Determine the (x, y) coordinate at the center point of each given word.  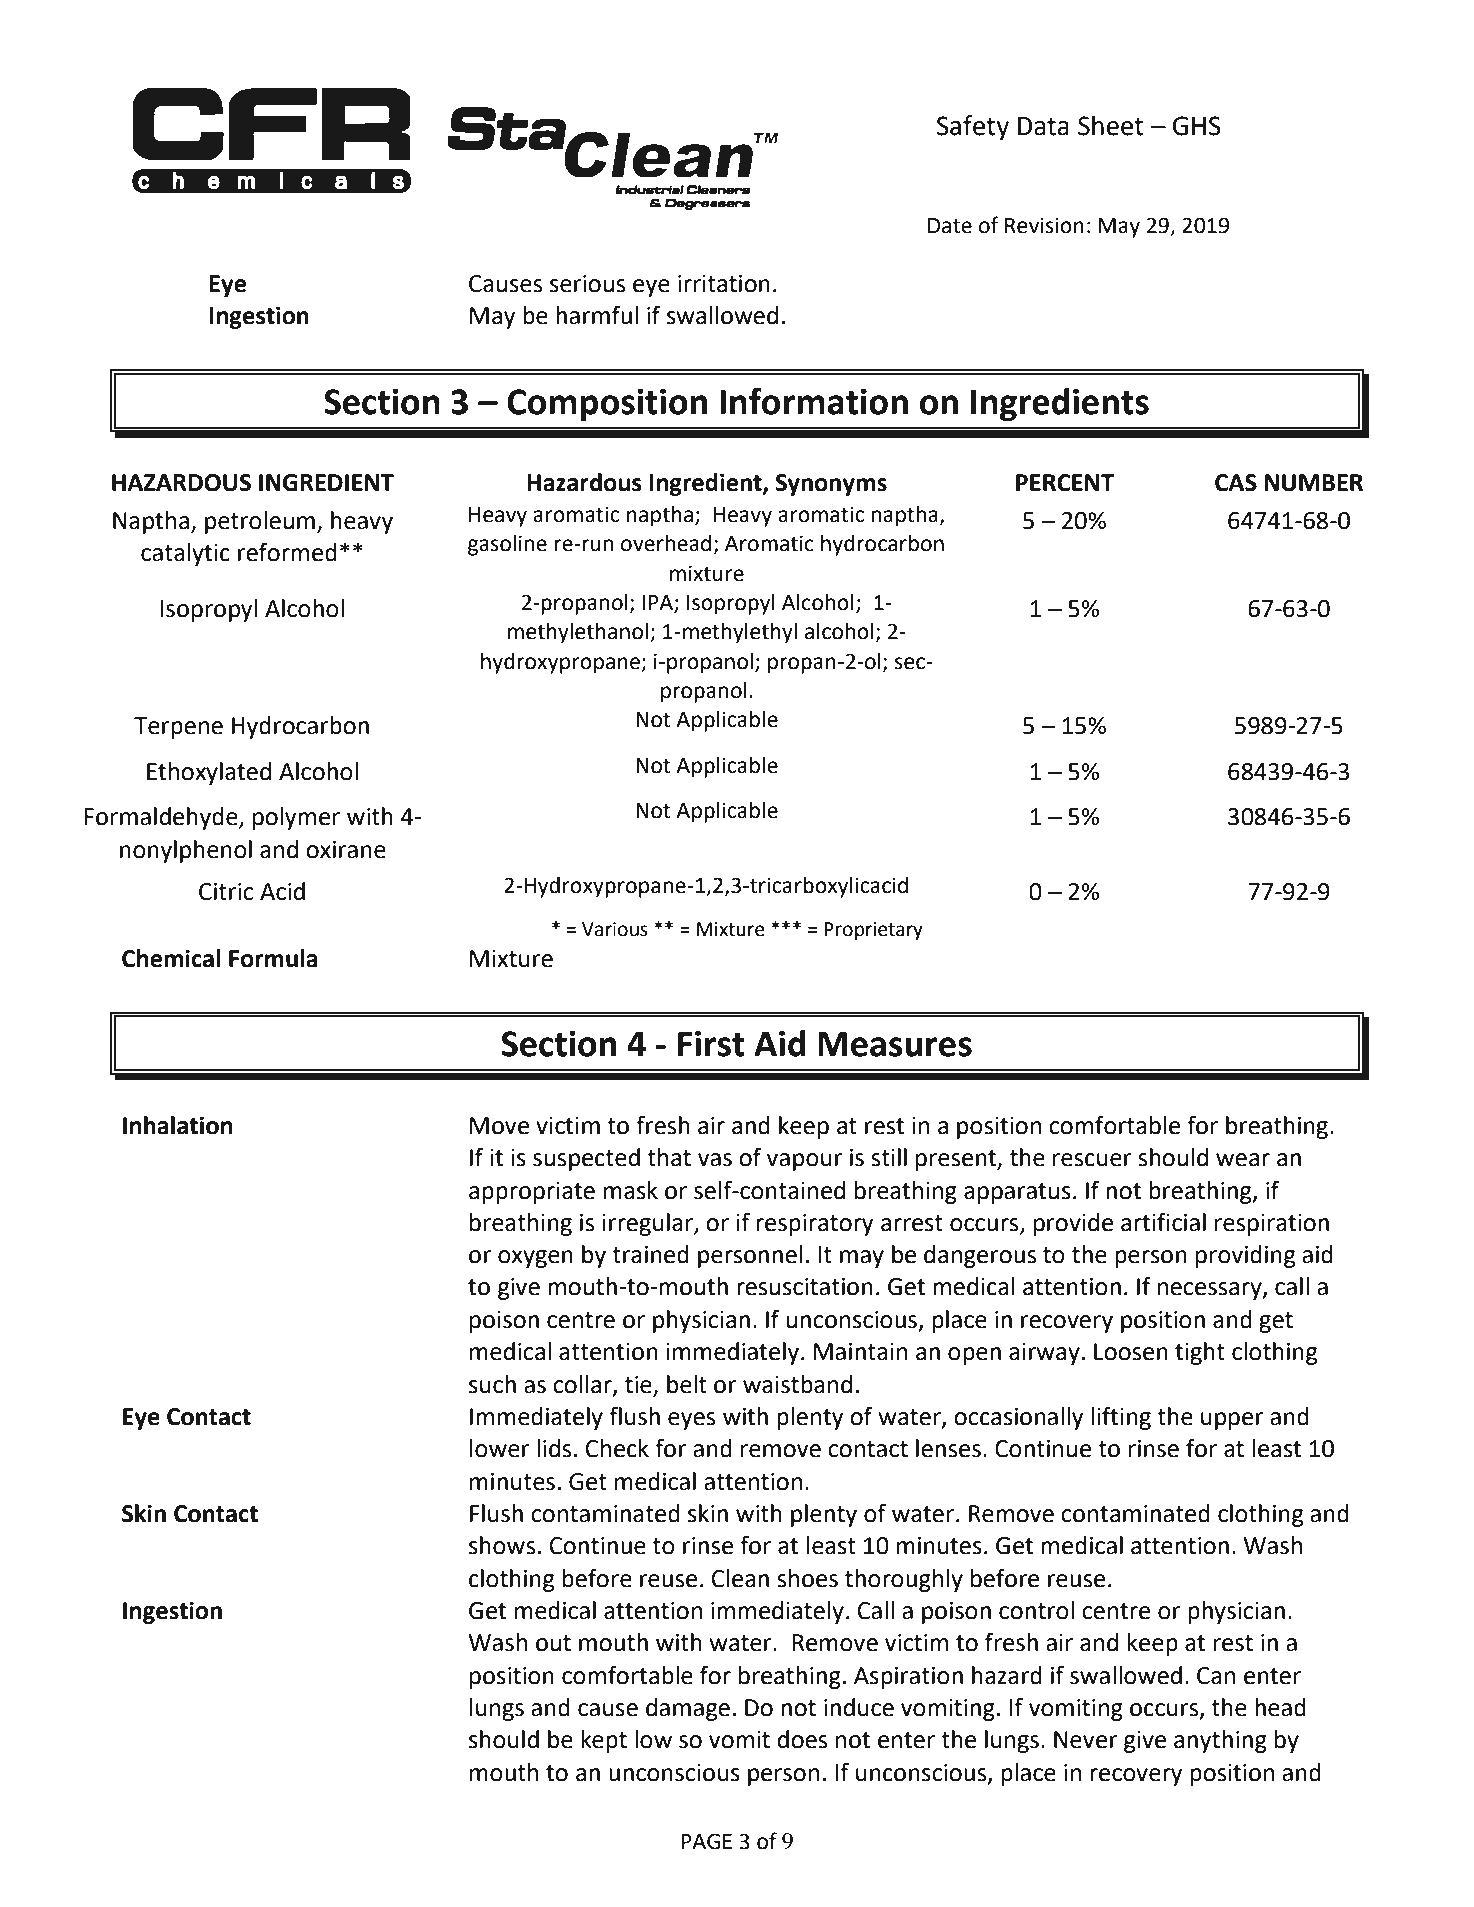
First (711, 1043)
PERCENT (1065, 483)
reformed (287, 552)
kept (604, 1741)
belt (687, 1384)
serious (587, 284)
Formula (273, 958)
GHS (1197, 126)
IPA (658, 603)
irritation (724, 284)
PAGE (707, 1841)
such (492, 1384)
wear (1243, 1160)
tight (1200, 1353)
